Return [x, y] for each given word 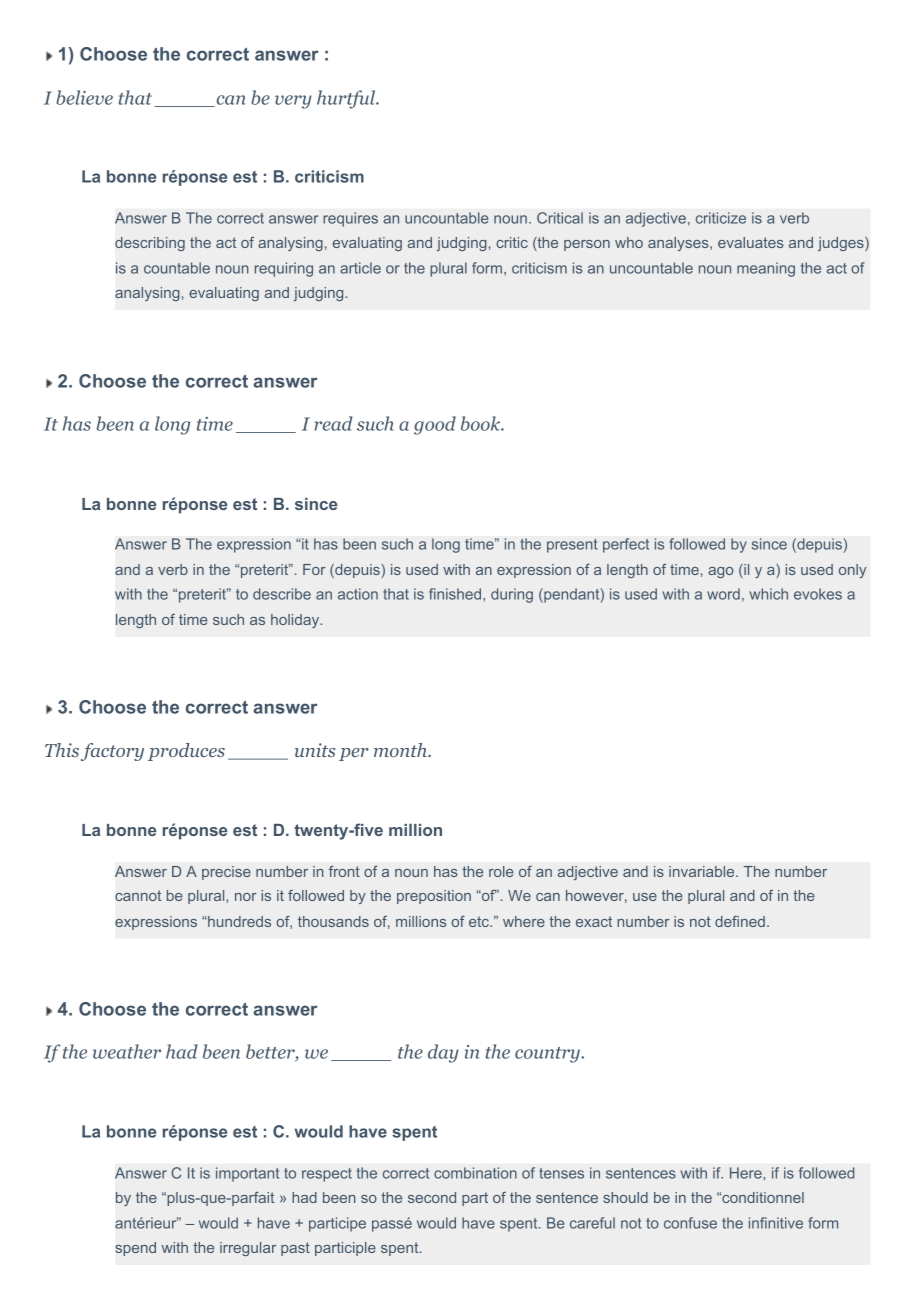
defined [740, 921]
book [481, 423]
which [769, 594]
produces [186, 752]
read [333, 423]
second [432, 1197]
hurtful [347, 99]
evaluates [751, 242]
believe [84, 97]
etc [480, 921]
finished [456, 594]
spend [135, 1249]
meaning [766, 269]
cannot [138, 895]
